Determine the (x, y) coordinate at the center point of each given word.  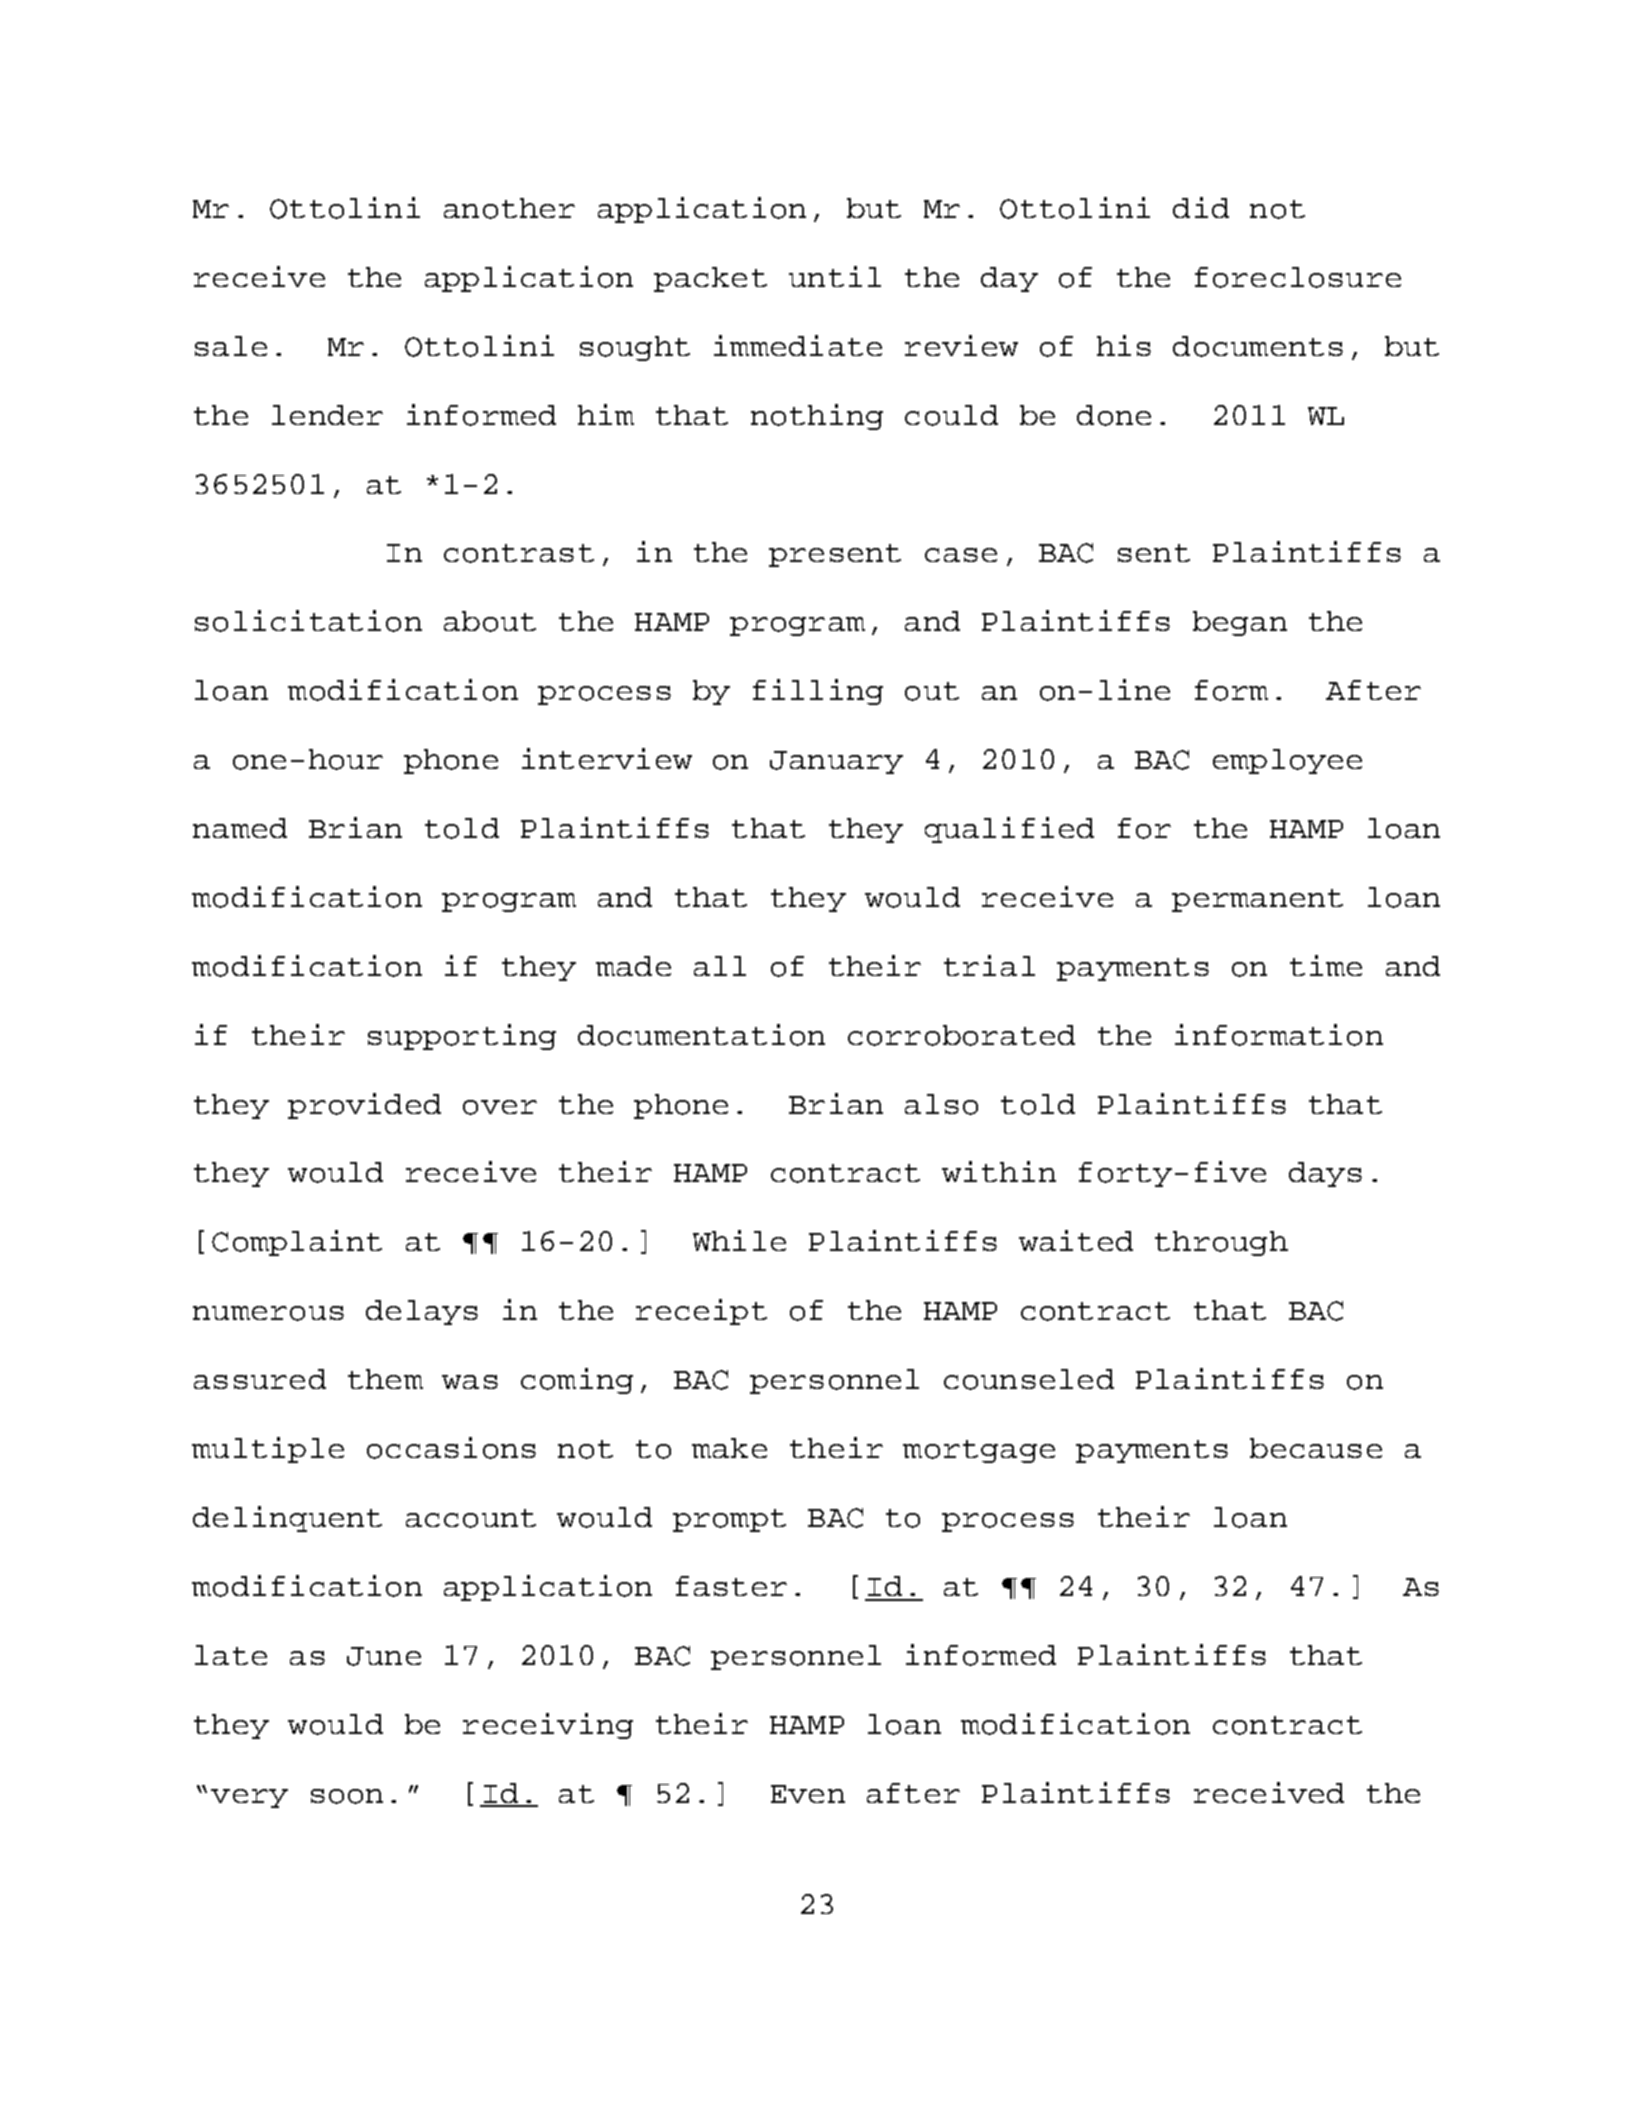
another (509, 208)
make (729, 1448)
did (1201, 207)
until (835, 276)
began (1240, 623)
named (240, 828)
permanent (1257, 900)
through (1221, 1243)
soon (347, 1796)
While (739, 1240)
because (1316, 1448)
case (961, 555)
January (836, 762)
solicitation (308, 621)
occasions (451, 1448)
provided (364, 1106)
